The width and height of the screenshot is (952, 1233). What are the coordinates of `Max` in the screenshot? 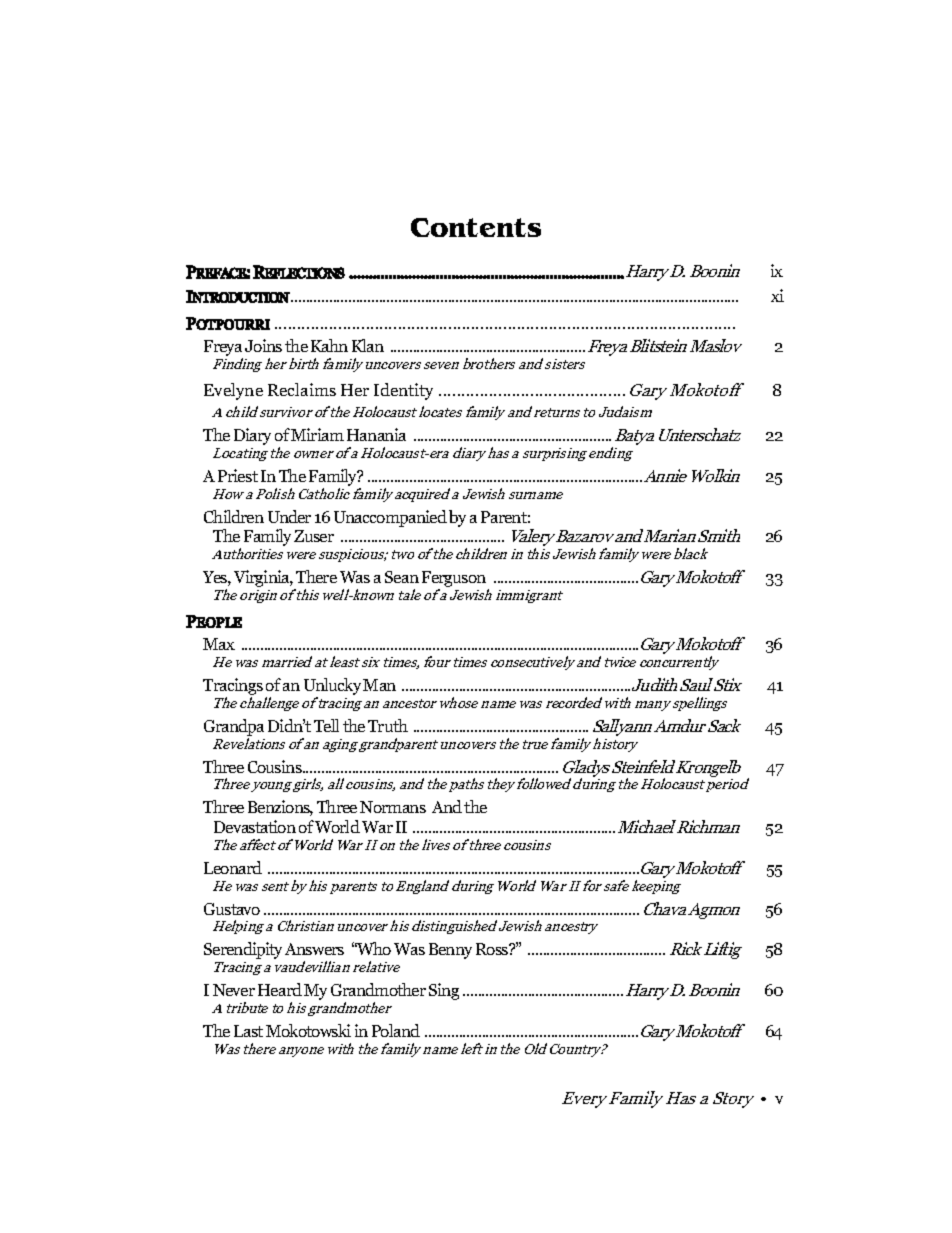 It's located at (219, 644).
